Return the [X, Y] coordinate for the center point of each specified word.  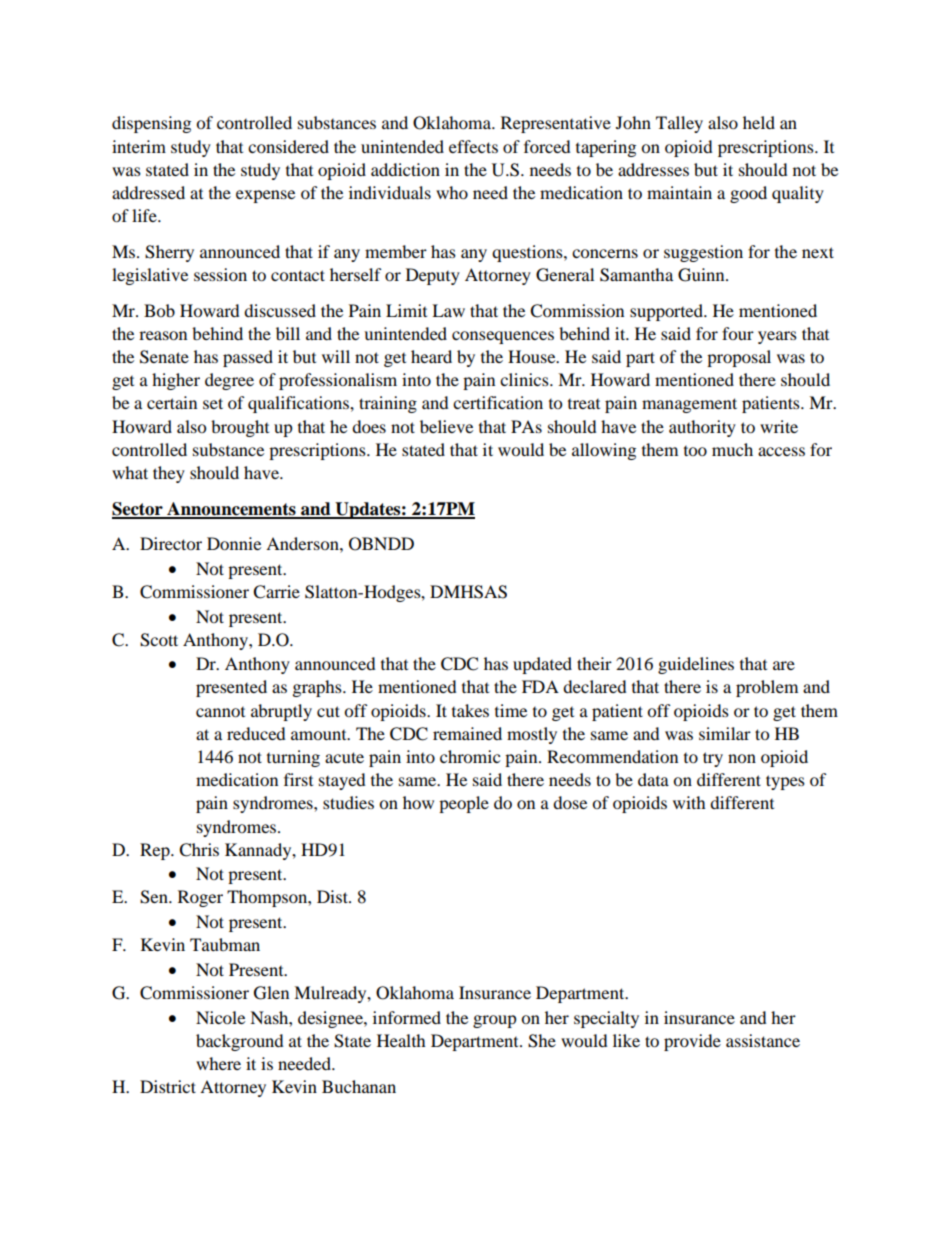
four [738, 333]
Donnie [234, 543]
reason [163, 335]
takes [470, 710]
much [732, 449]
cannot [220, 712]
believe [446, 426]
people [464, 804]
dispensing [151, 124]
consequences [503, 337]
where [218, 1063]
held [759, 122]
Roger [200, 898]
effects [473, 146]
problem [767, 688]
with [689, 802]
